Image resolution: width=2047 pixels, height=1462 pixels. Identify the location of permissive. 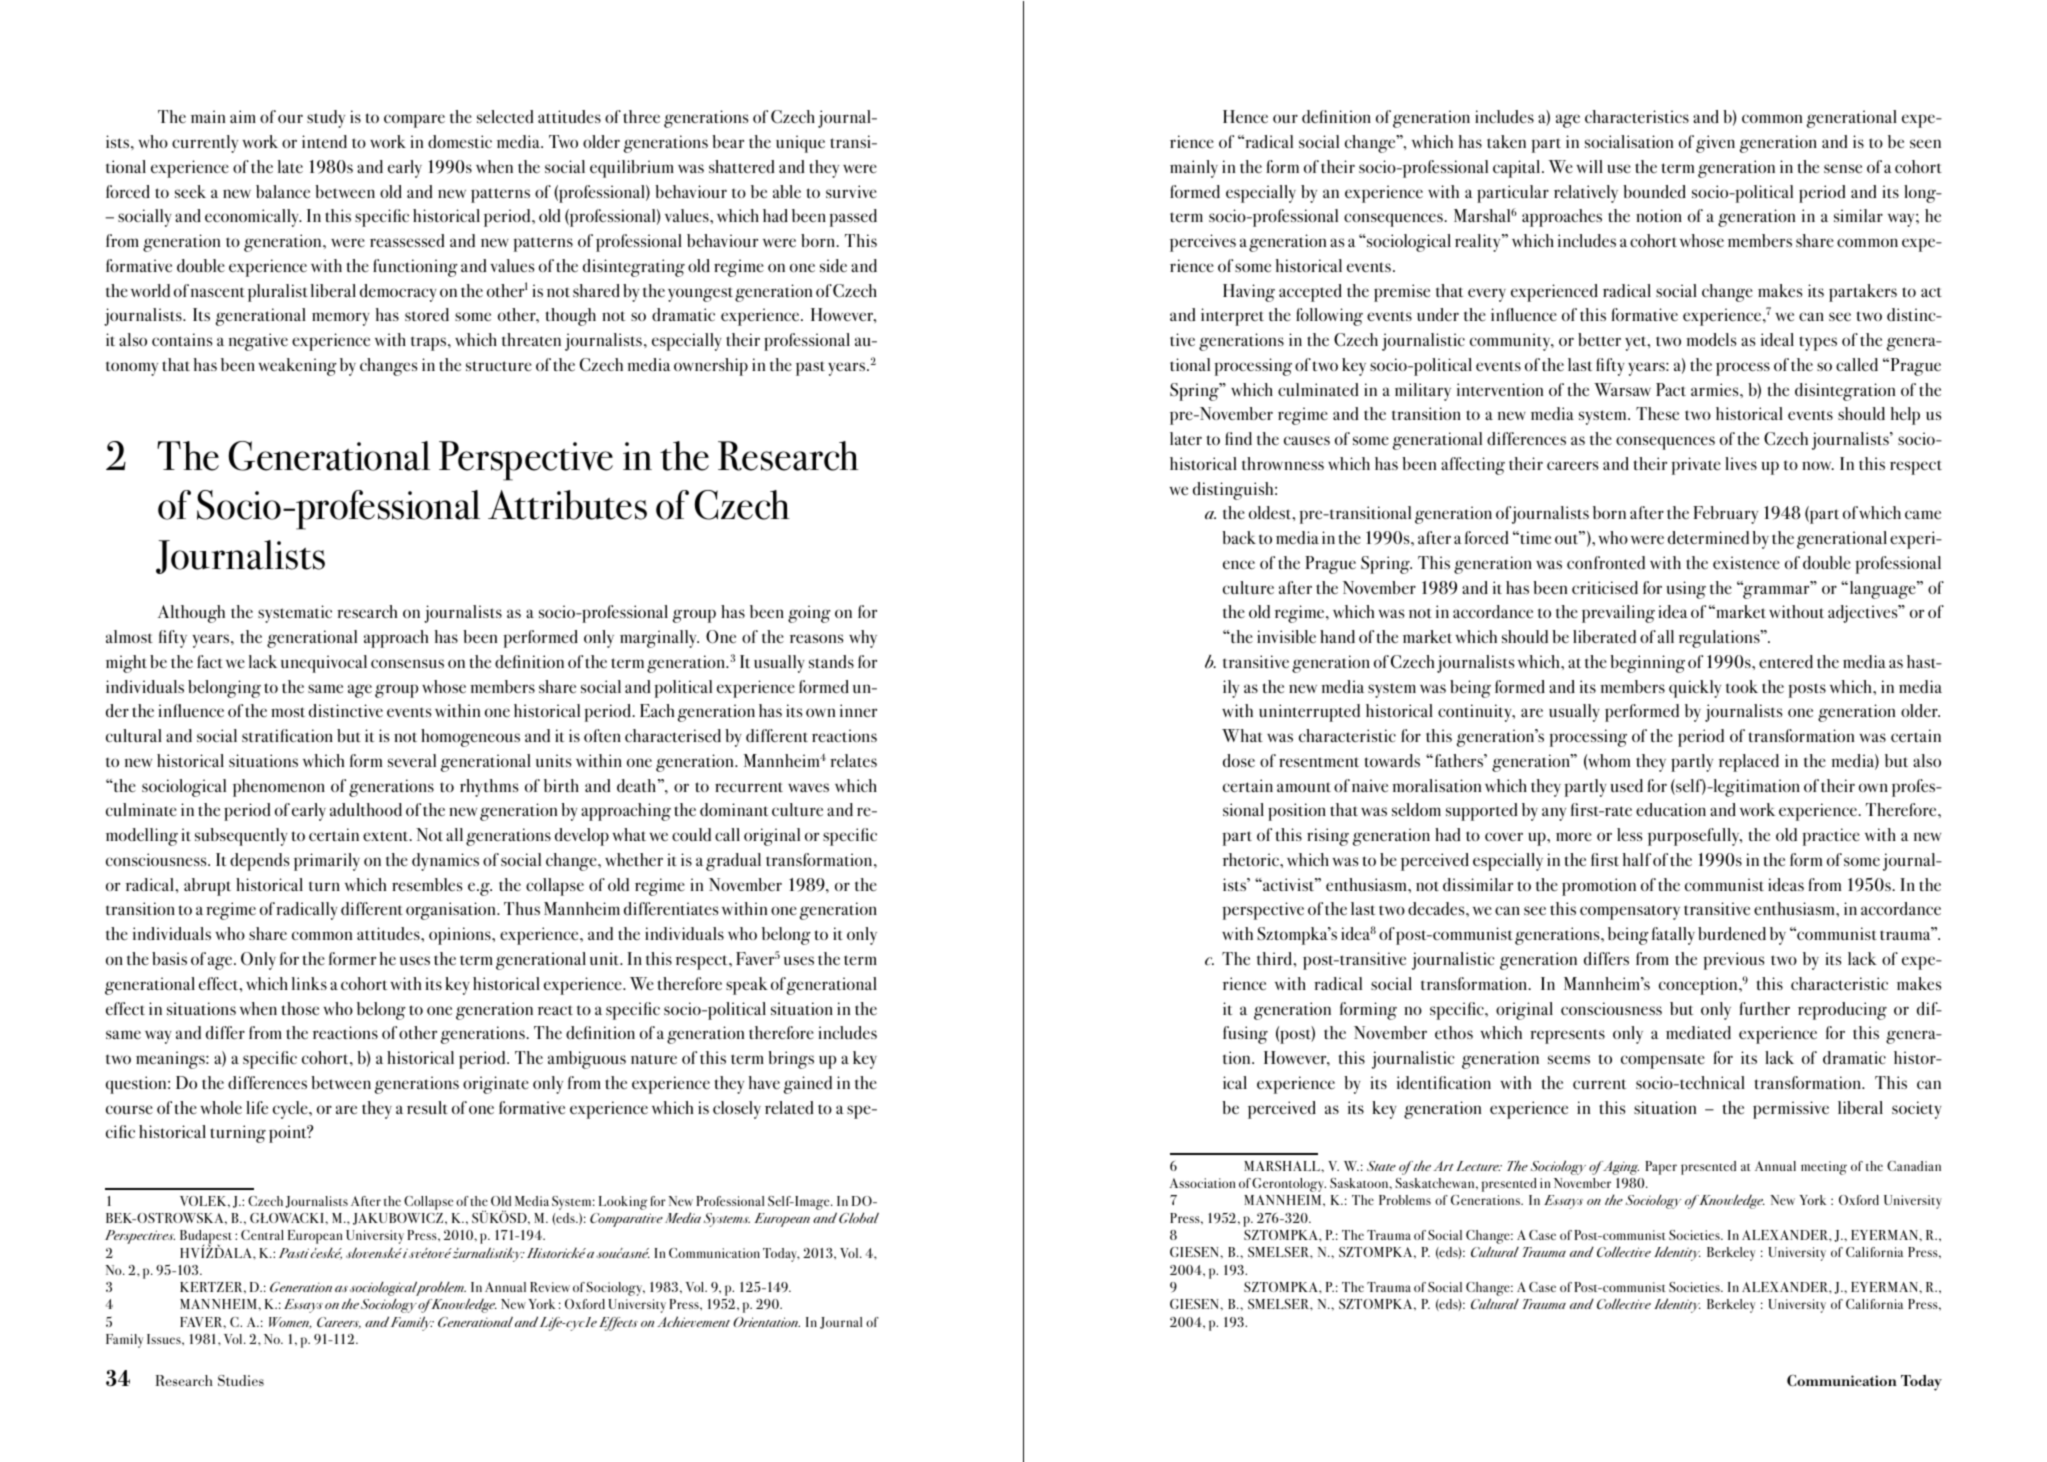
(1791, 1110).
